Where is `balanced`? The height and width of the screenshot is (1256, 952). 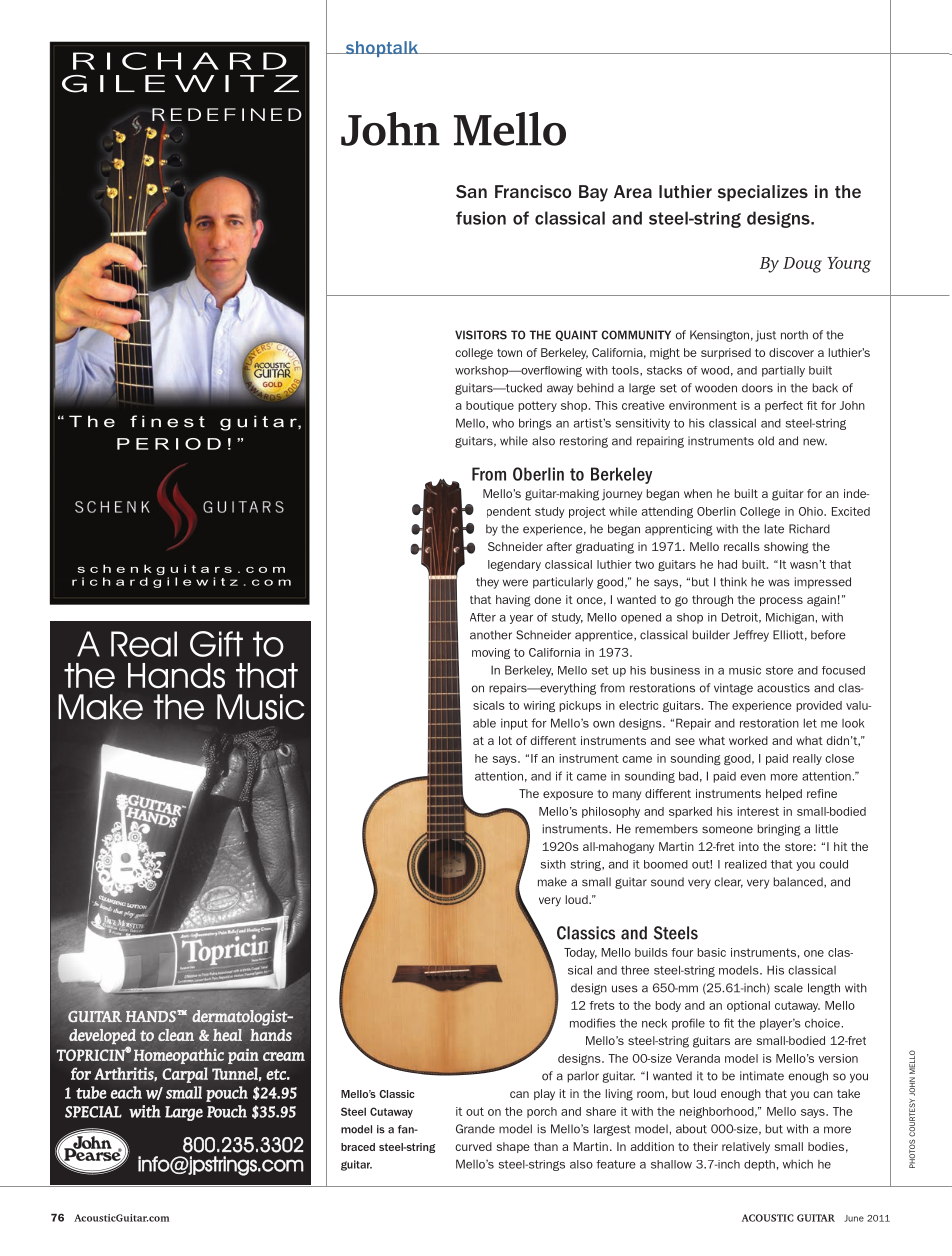 balanced is located at coordinates (799, 882).
